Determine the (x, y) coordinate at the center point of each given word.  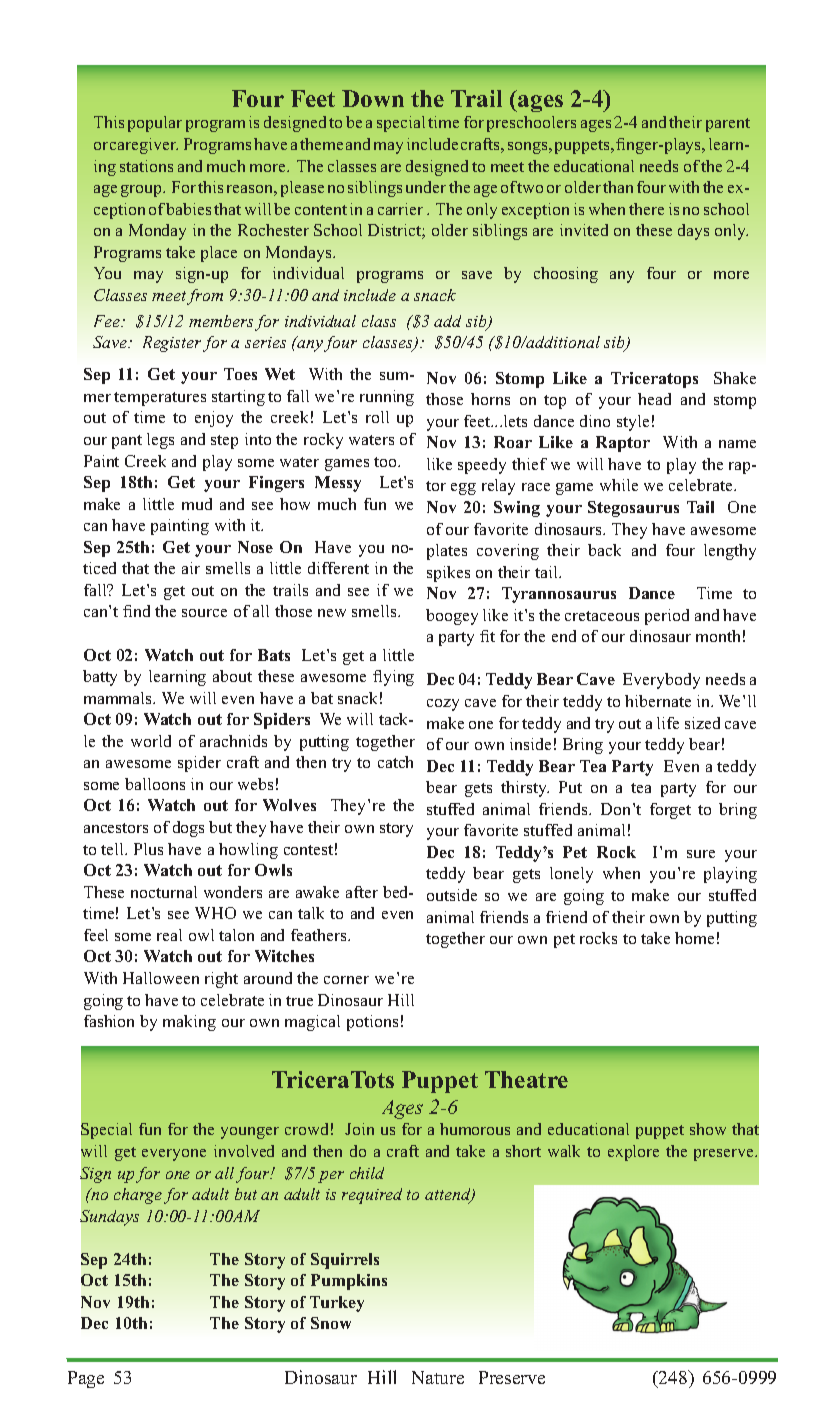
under (426, 187)
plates (447, 552)
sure (701, 854)
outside (452, 895)
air (191, 568)
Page (86, 1379)
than (618, 187)
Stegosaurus (633, 509)
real (169, 935)
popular (155, 124)
